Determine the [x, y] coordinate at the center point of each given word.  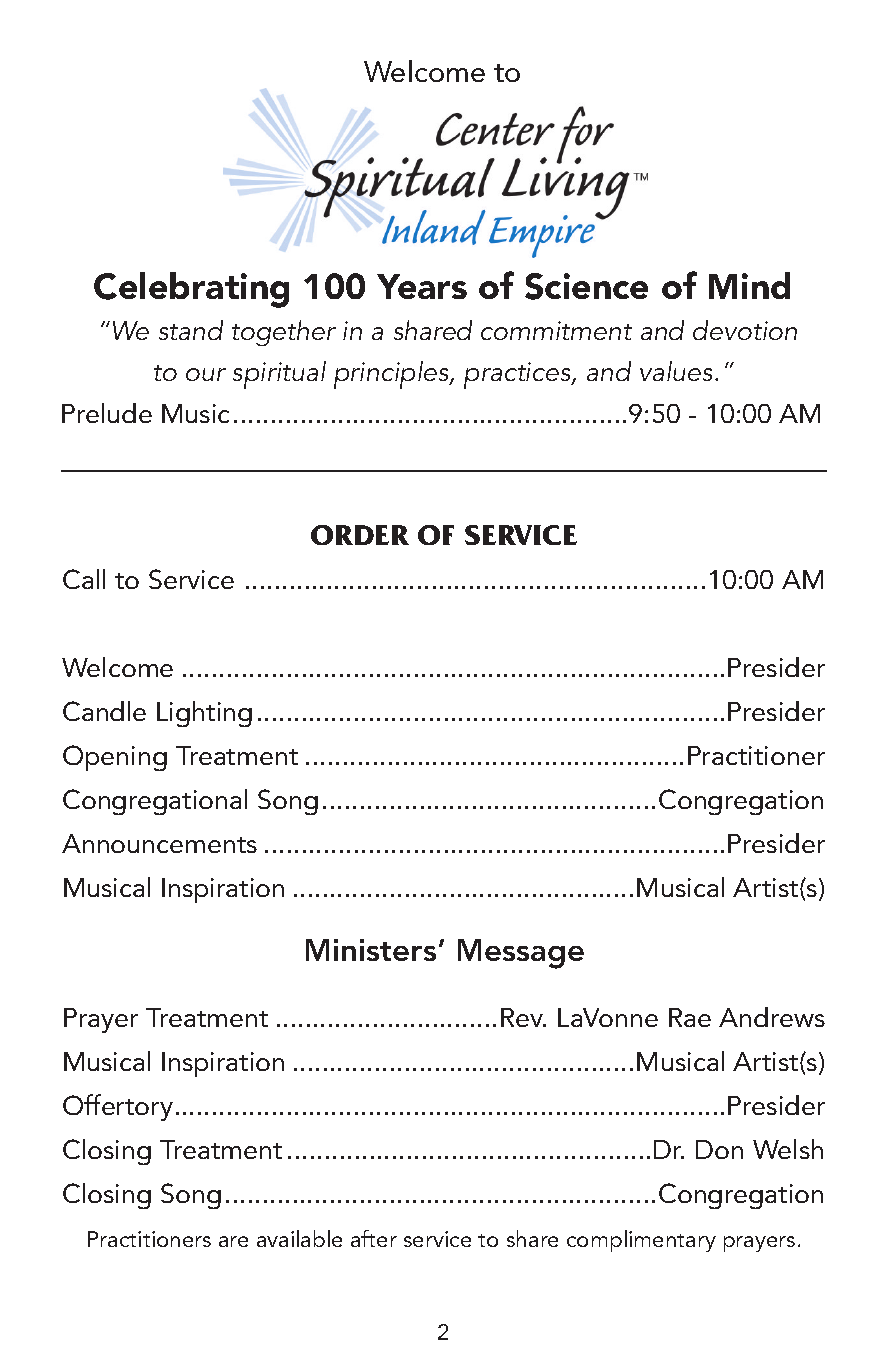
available [299, 1238]
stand [191, 330]
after [374, 1238]
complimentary [641, 1241]
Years [422, 286]
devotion [745, 330]
